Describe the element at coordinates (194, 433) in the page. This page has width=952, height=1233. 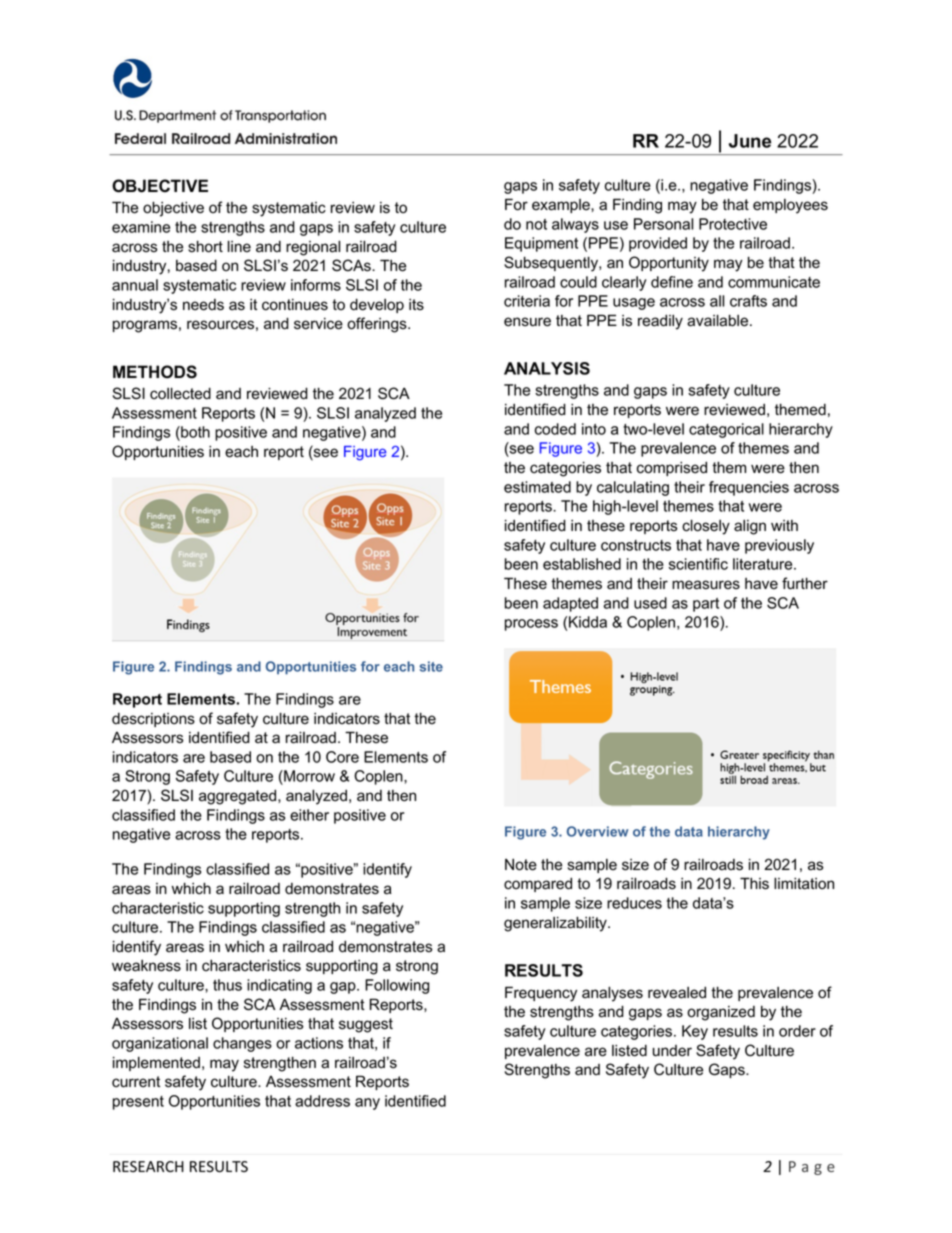
I see `both` at that location.
